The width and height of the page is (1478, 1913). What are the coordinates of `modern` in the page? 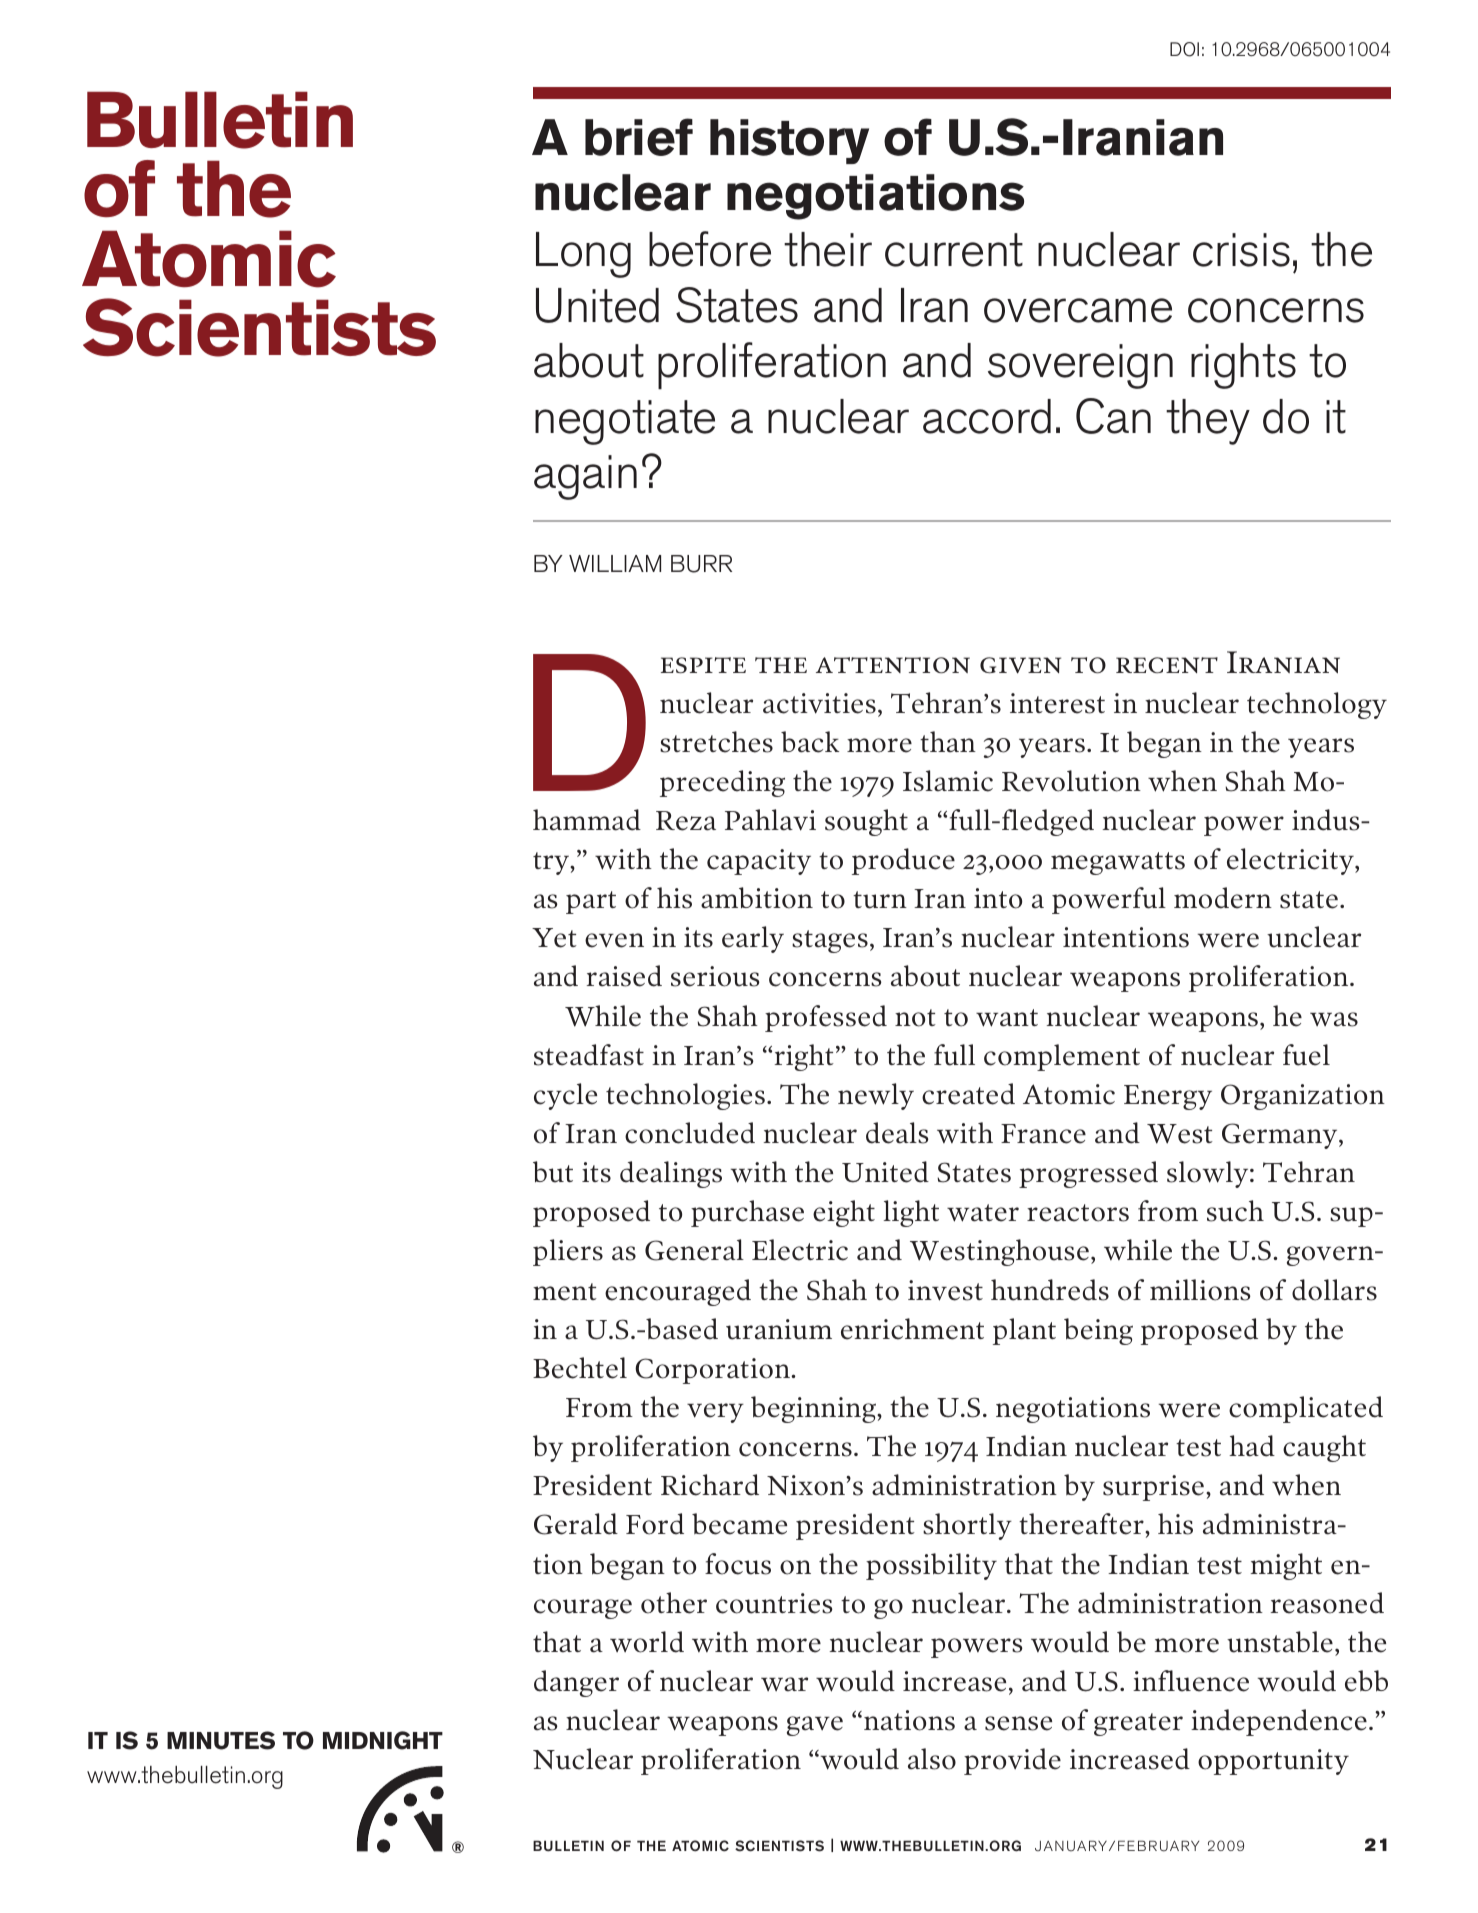 It's located at (1223, 898).
